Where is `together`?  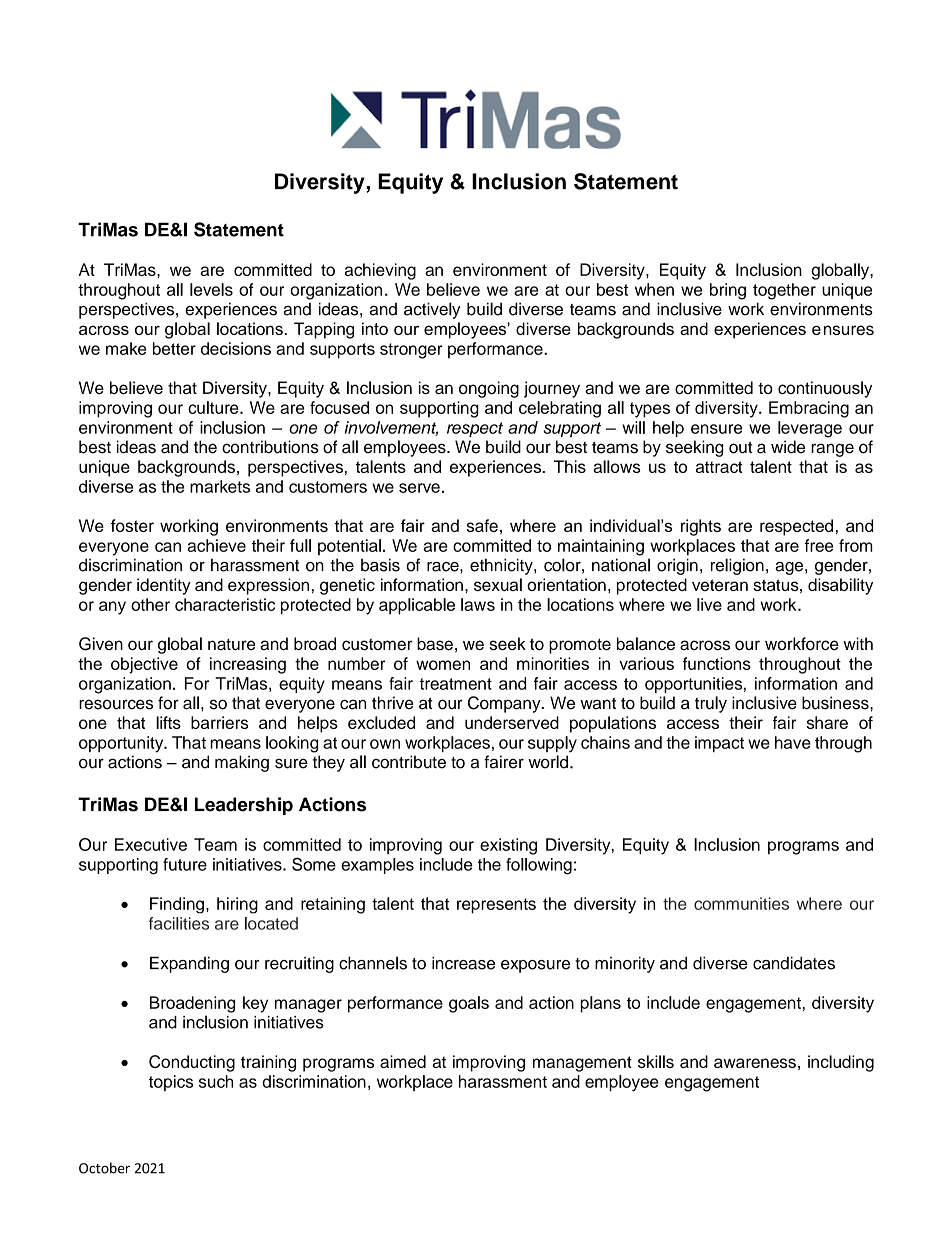 together is located at coordinates (784, 291).
